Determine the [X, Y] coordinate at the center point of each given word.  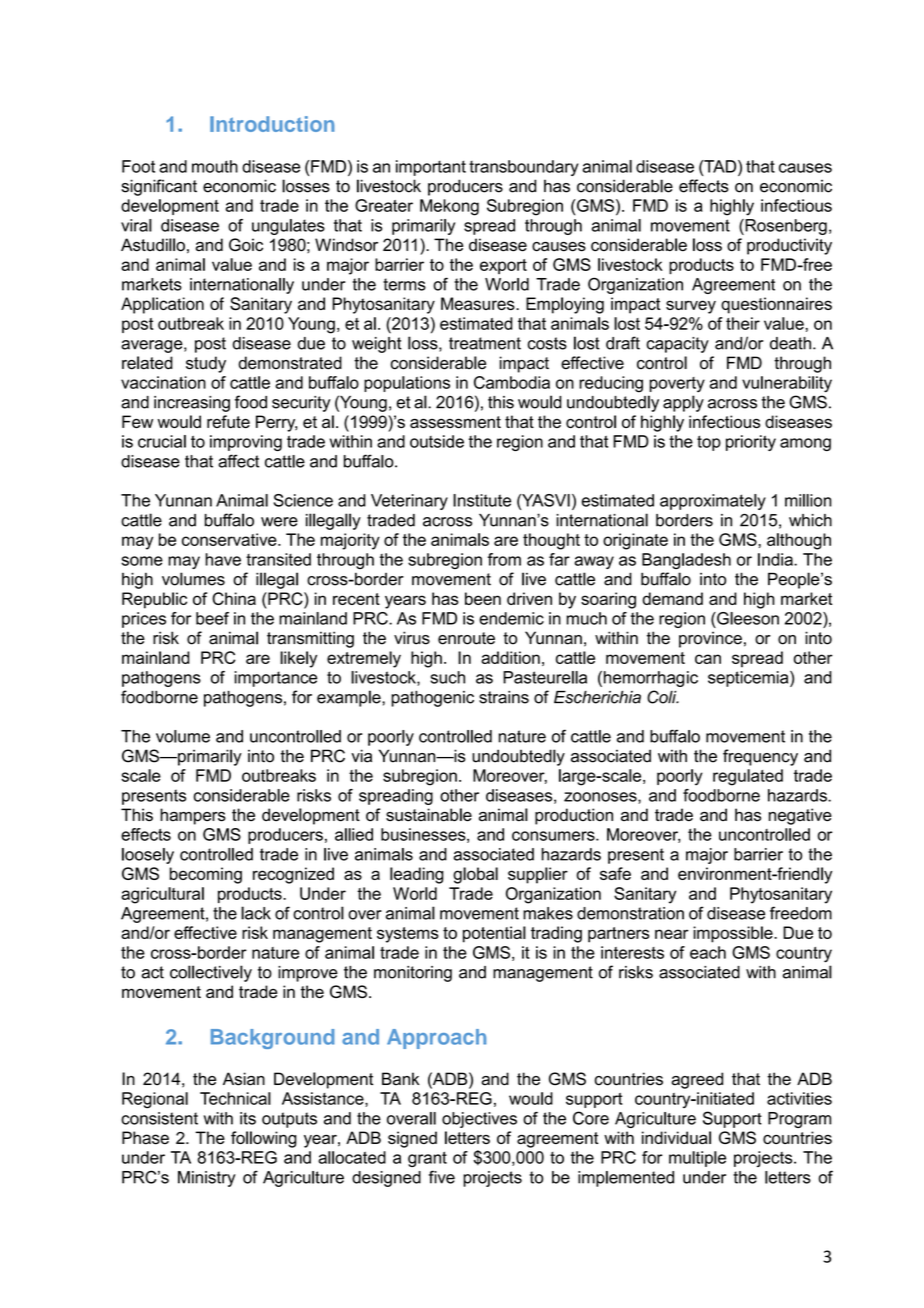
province [710, 639]
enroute [466, 638]
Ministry [207, 1179]
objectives [479, 1120]
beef [212, 618]
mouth [215, 166]
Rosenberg [785, 227]
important [431, 168]
